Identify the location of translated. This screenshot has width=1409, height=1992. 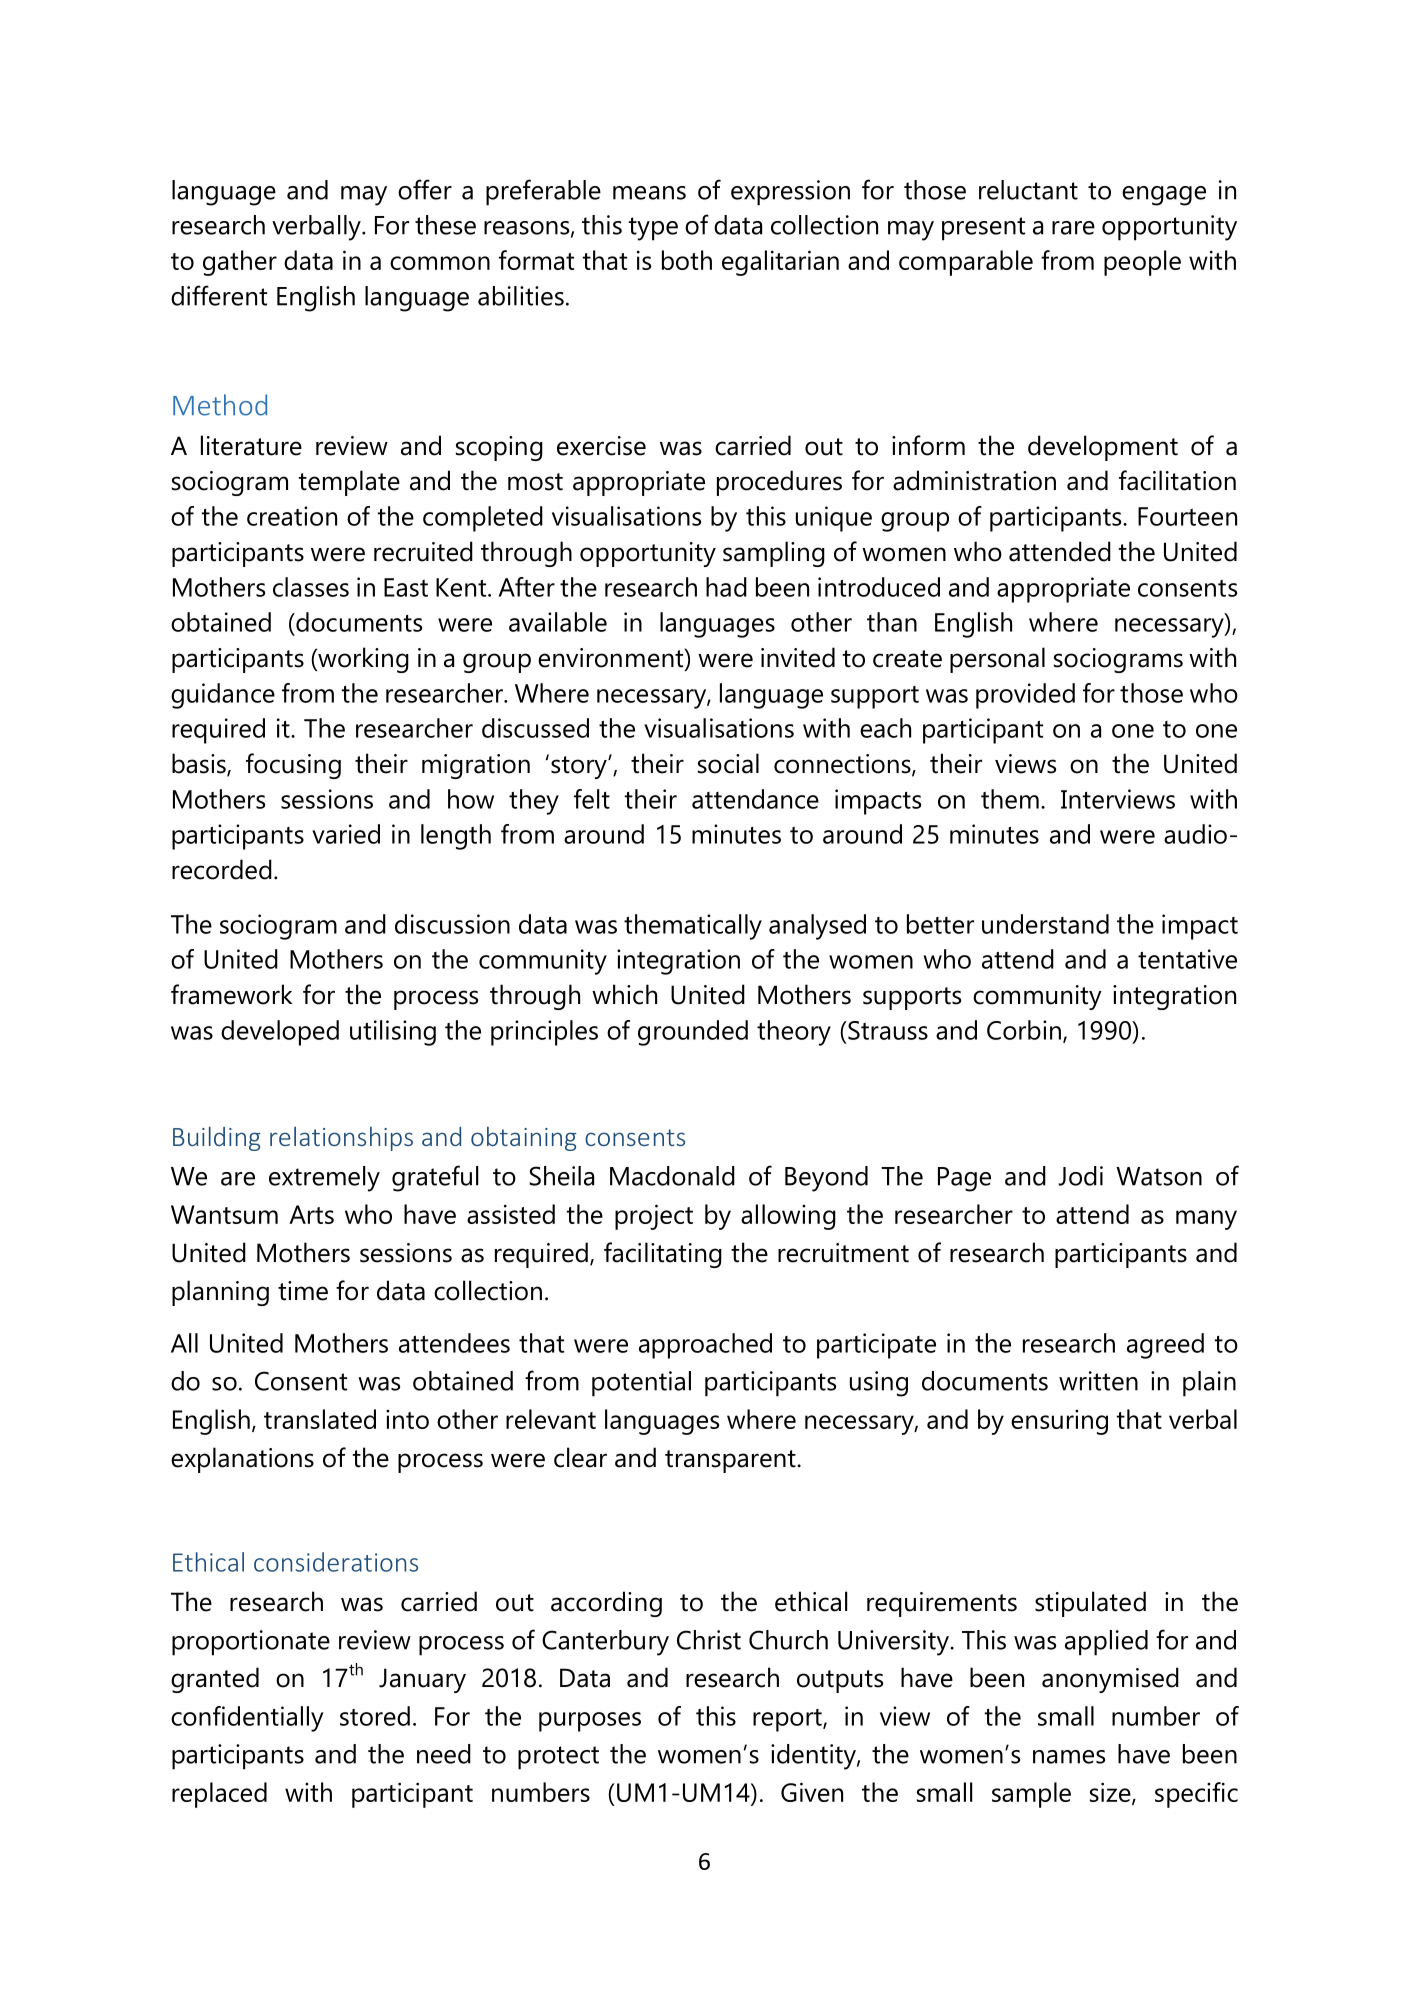
(320, 1419).
